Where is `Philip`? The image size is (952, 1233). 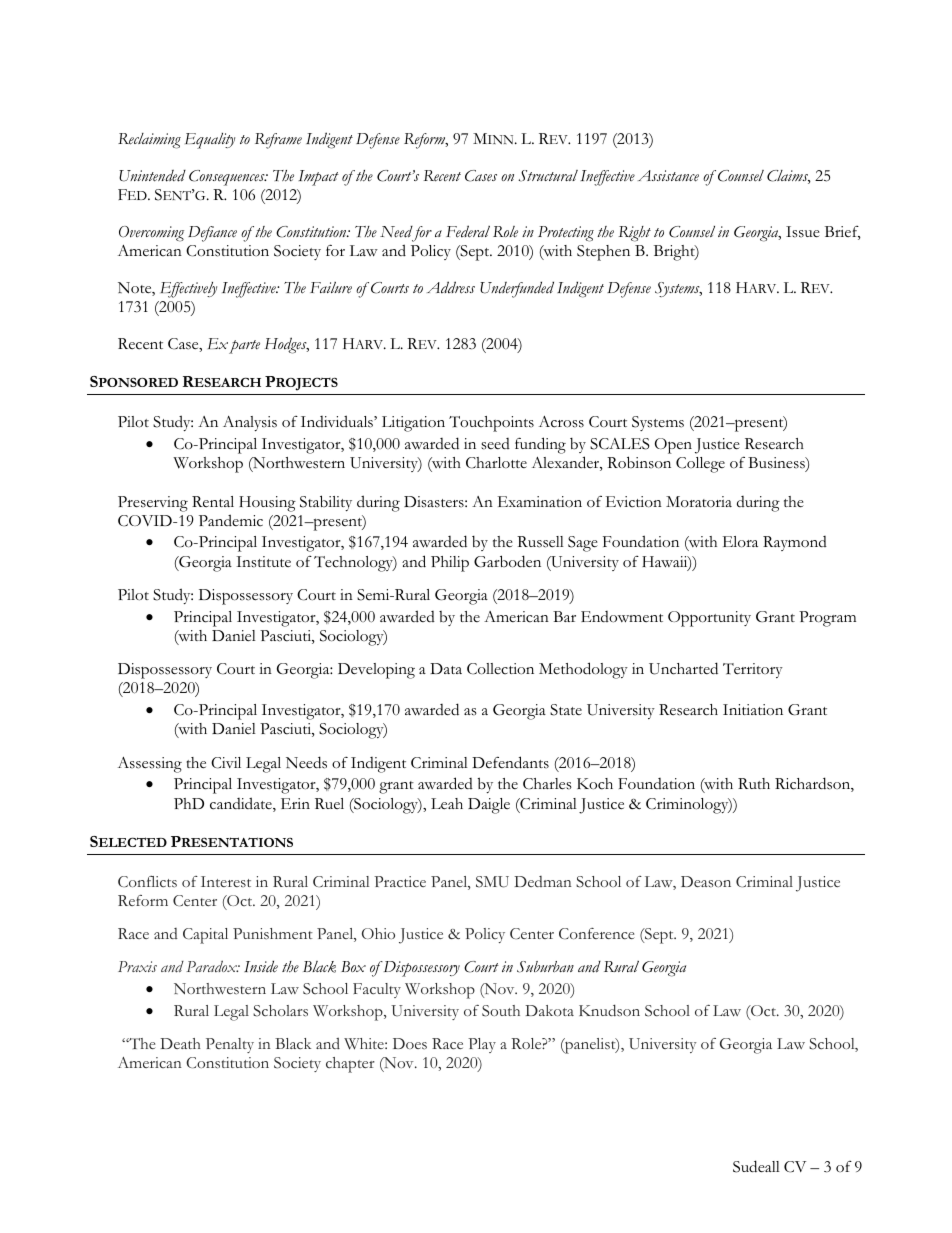 Philip is located at coordinates (450, 564).
